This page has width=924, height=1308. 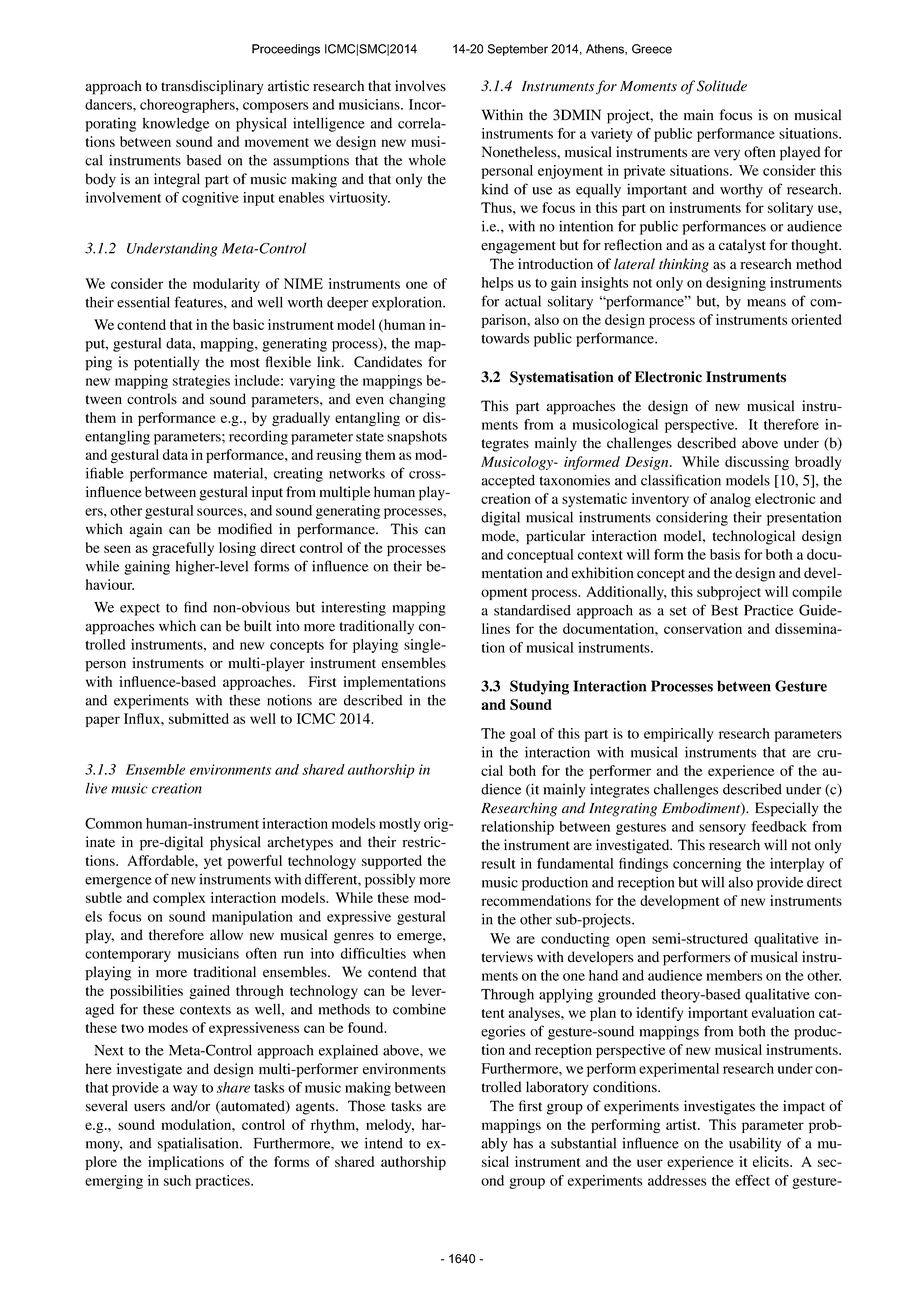 What do you see at coordinates (420, 86) in the page?
I see `involves` at bounding box center [420, 86].
